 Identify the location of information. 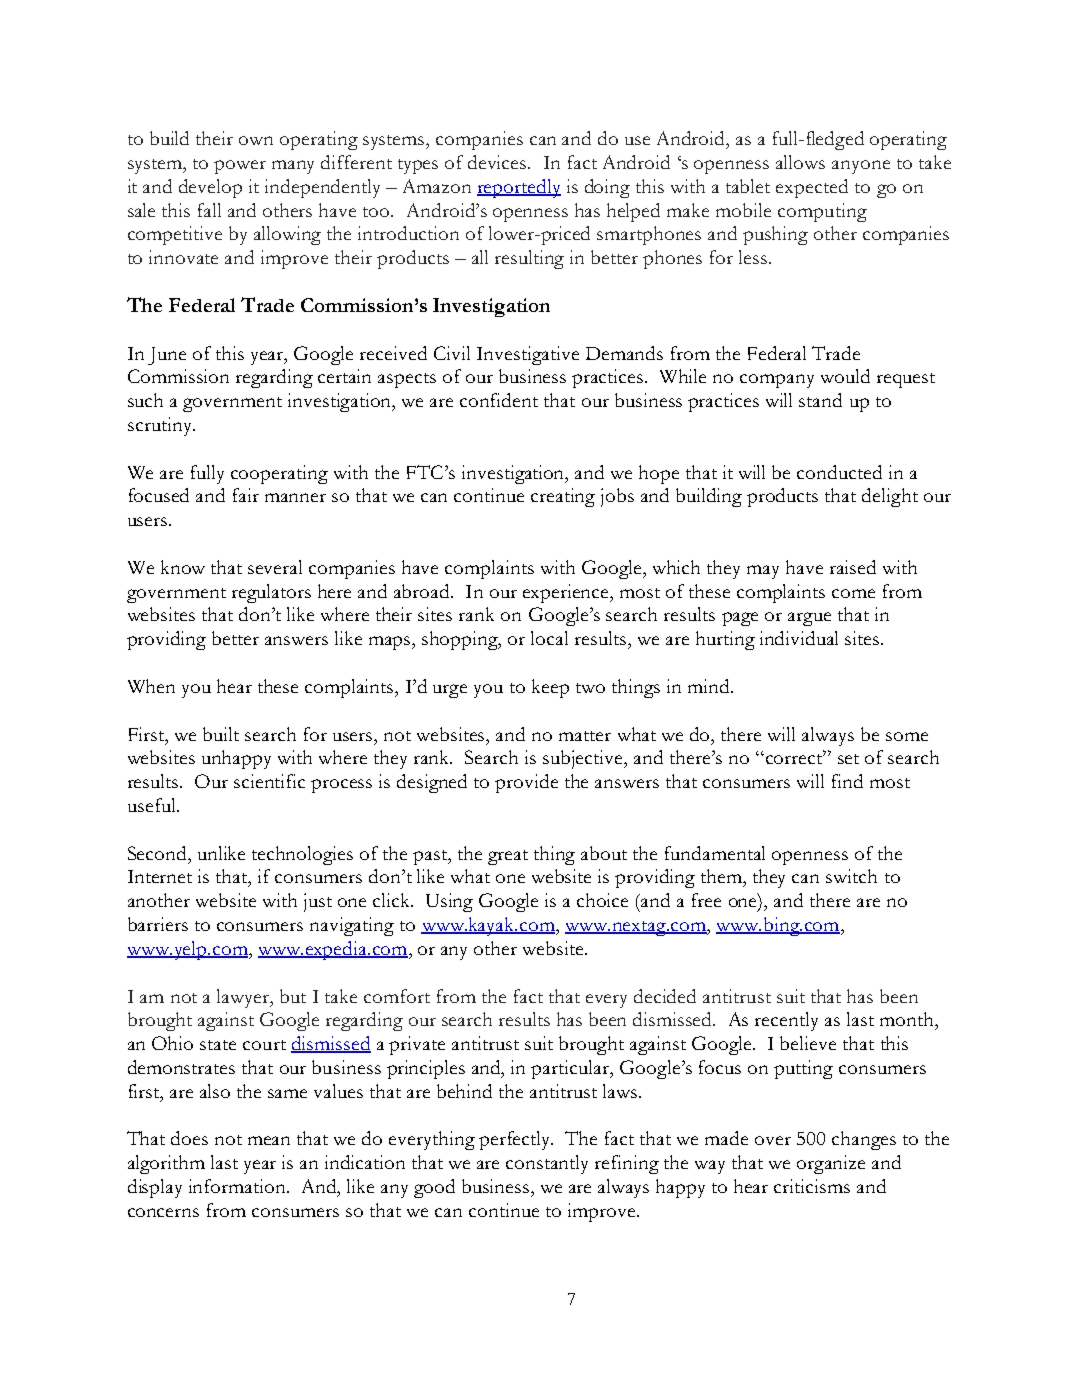
(239, 1186).
